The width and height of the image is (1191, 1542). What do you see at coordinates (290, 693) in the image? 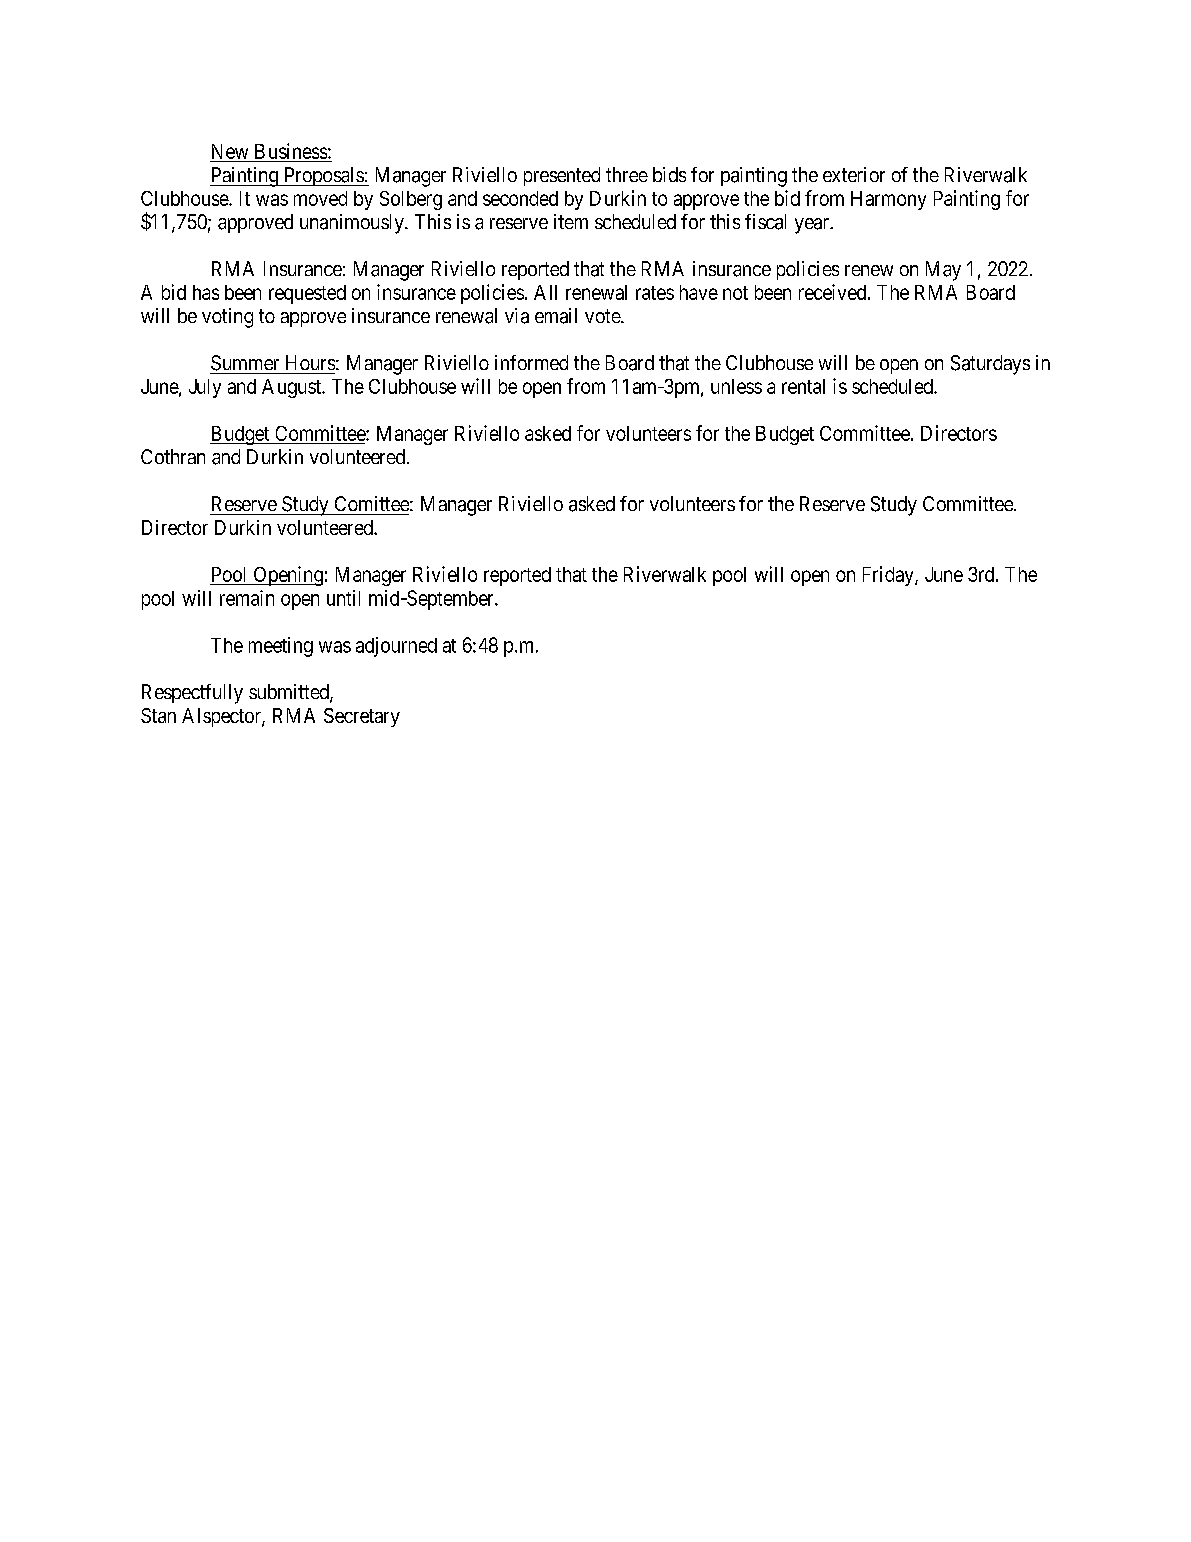
I see `submitted` at bounding box center [290, 693].
